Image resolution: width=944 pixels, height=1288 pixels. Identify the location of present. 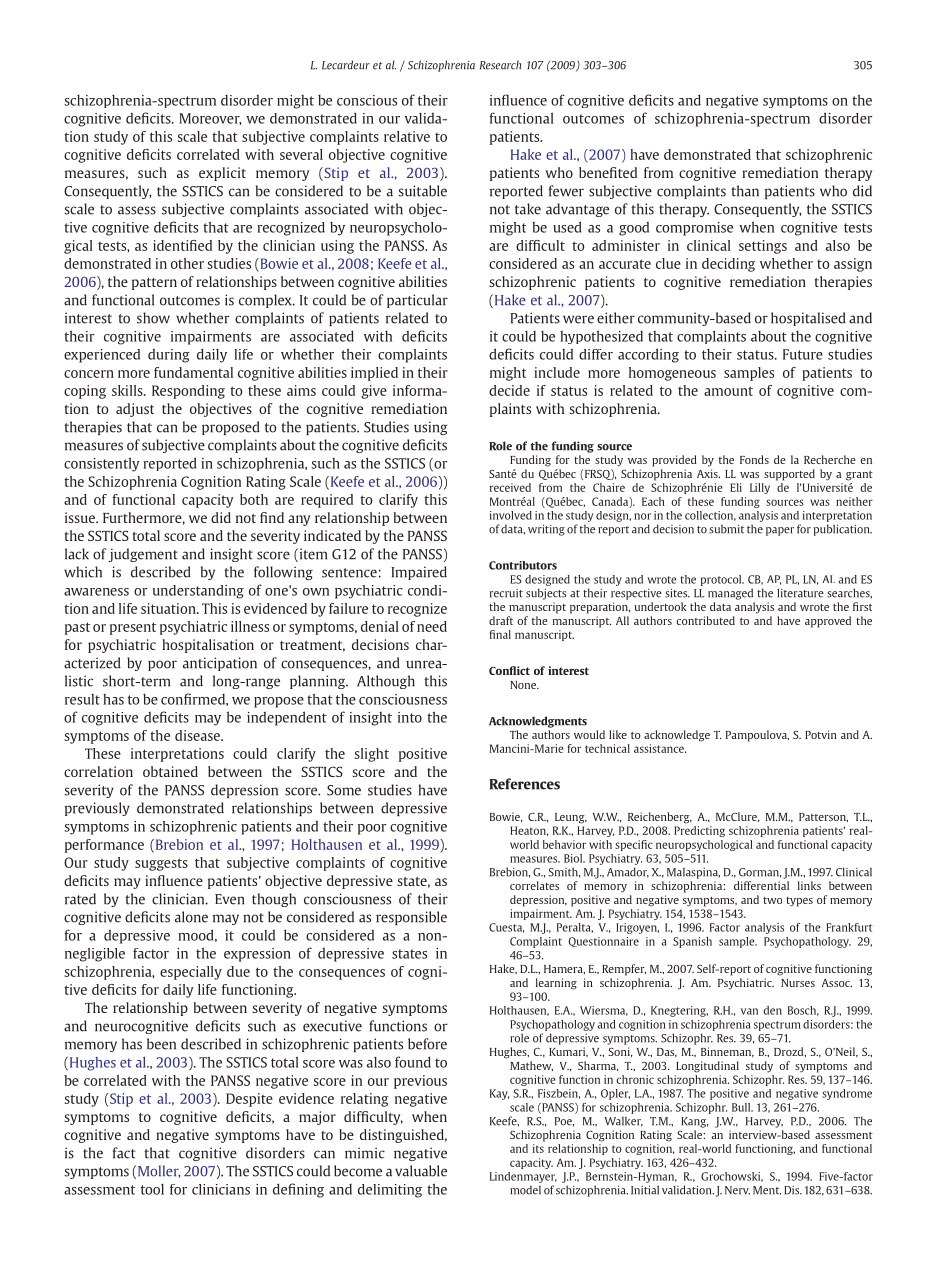
(133, 628).
